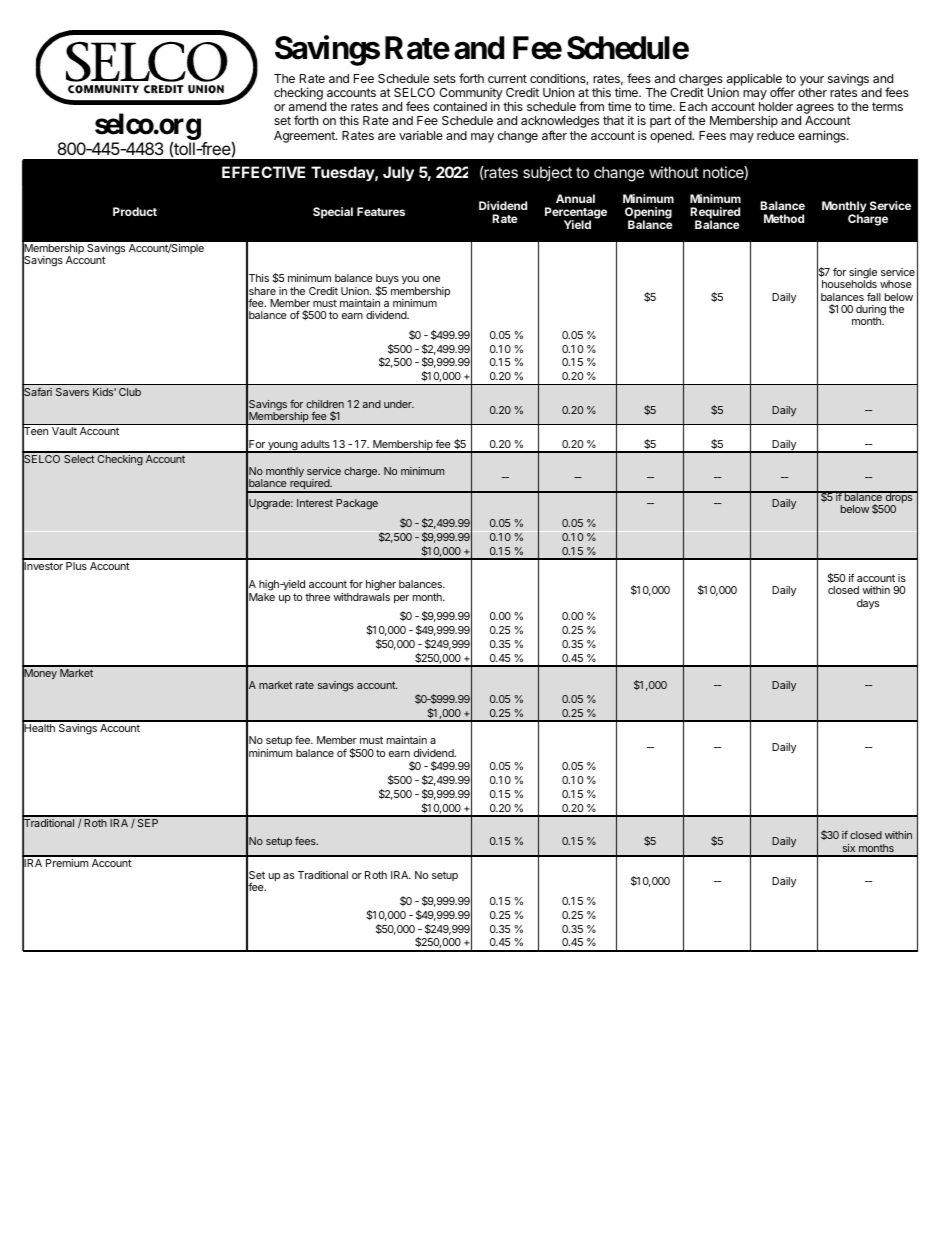  I want to click on amend, so click(307, 106).
